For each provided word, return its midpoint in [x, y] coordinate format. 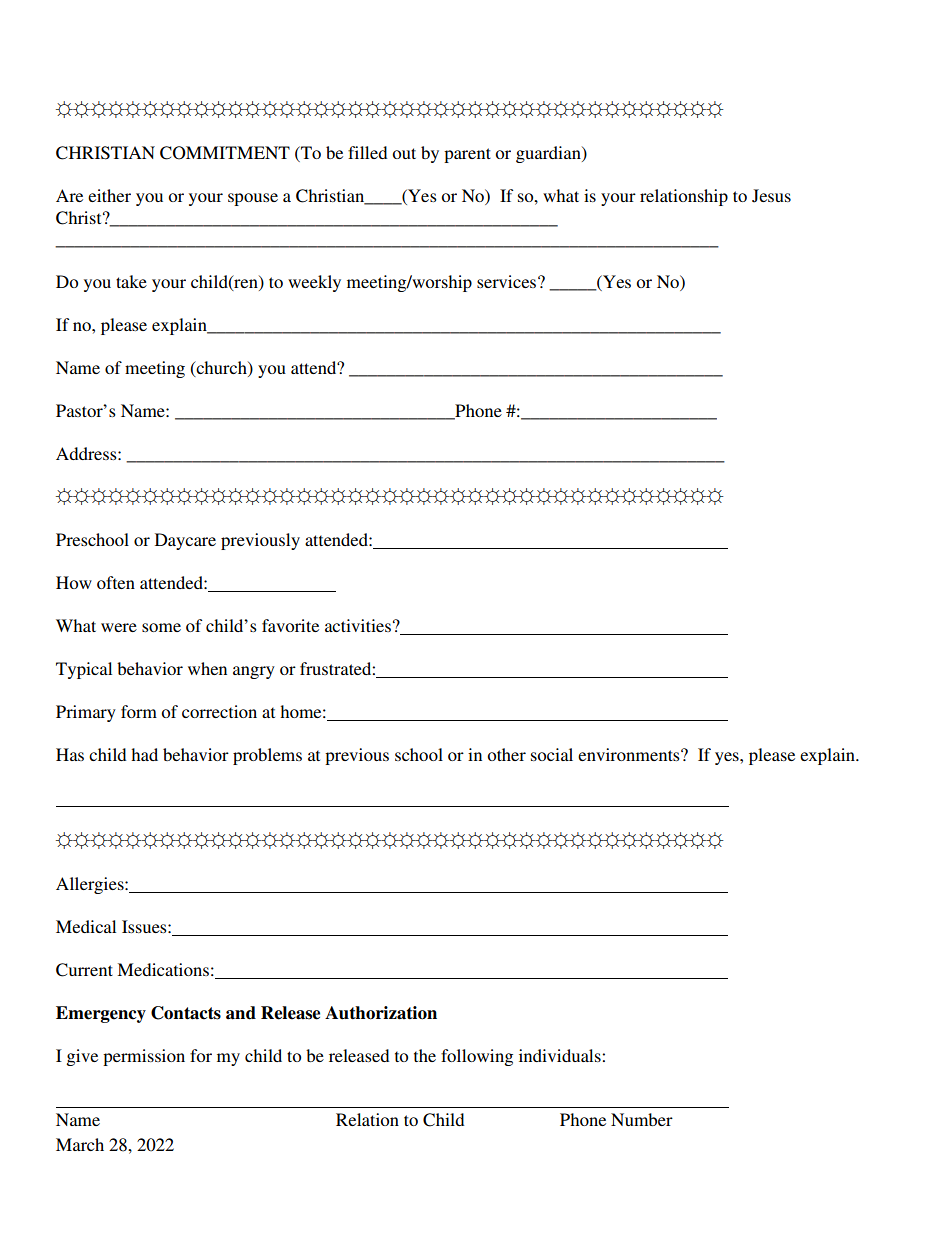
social [552, 754]
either [109, 195]
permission [144, 1057]
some [161, 627]
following [477, 1057]
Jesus [771, 196]
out [404, 153]
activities [358, 625]
